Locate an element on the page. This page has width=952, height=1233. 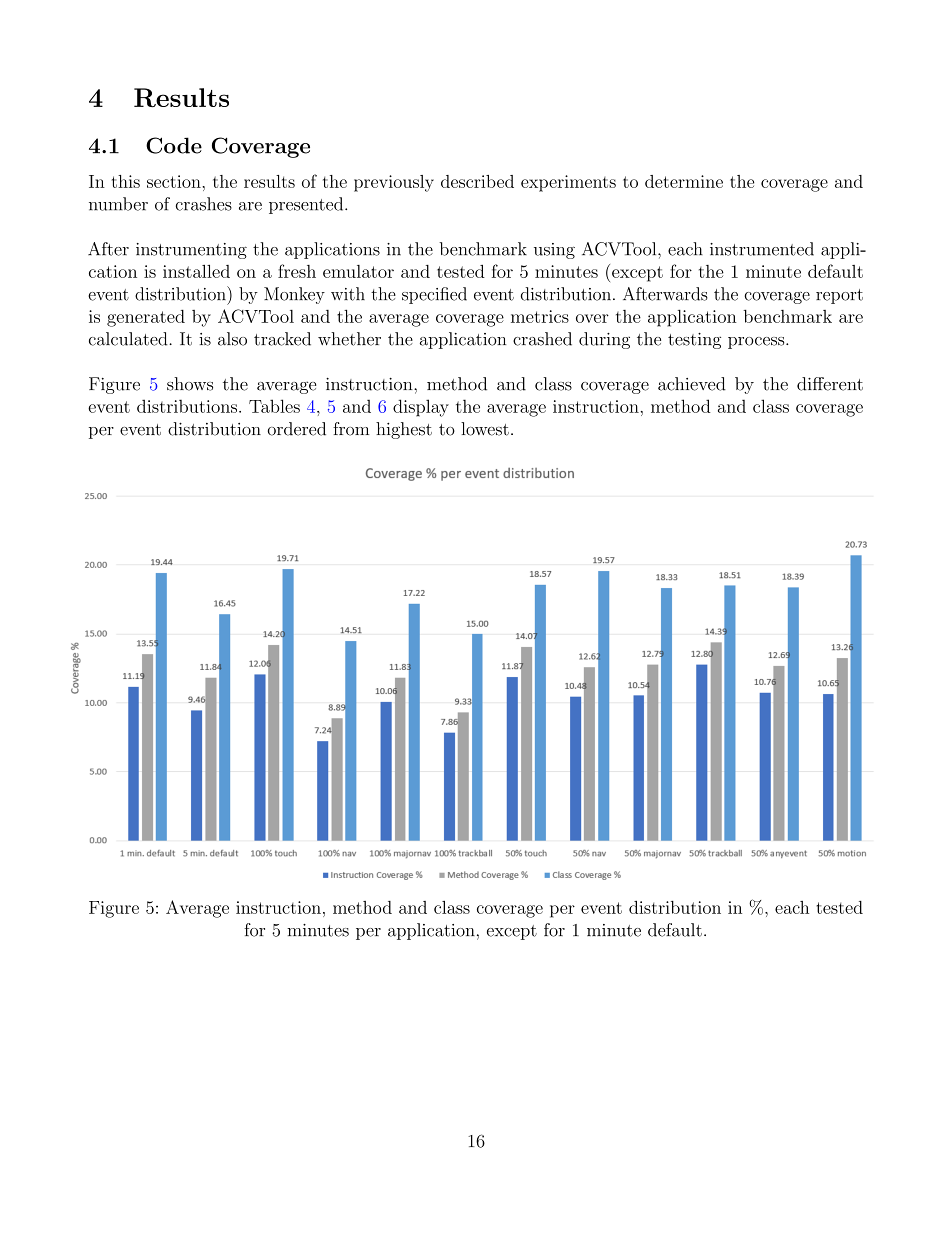
instrumented is located at coordinates (762, 249).
